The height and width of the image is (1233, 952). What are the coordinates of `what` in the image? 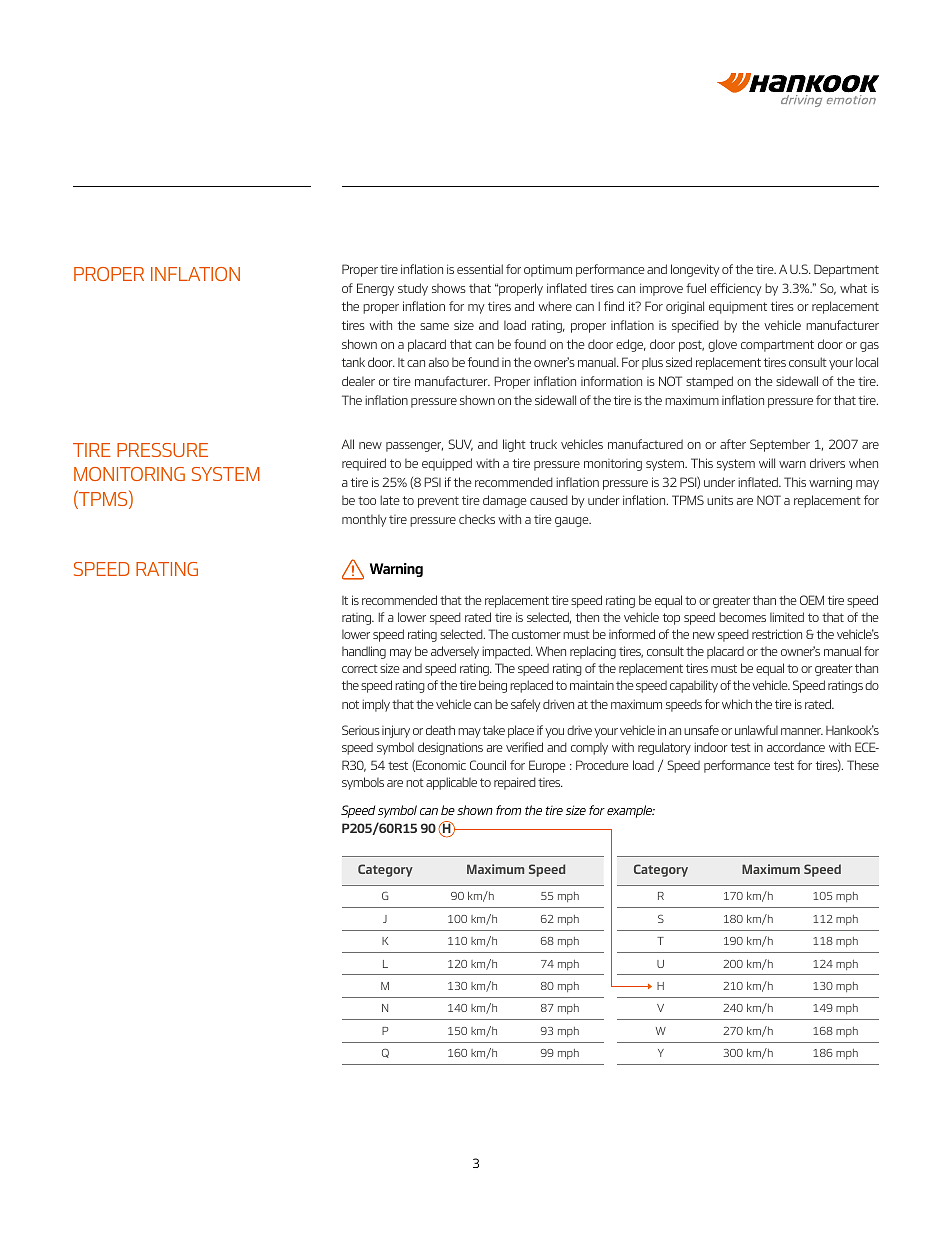 It's located at (853, 288).
